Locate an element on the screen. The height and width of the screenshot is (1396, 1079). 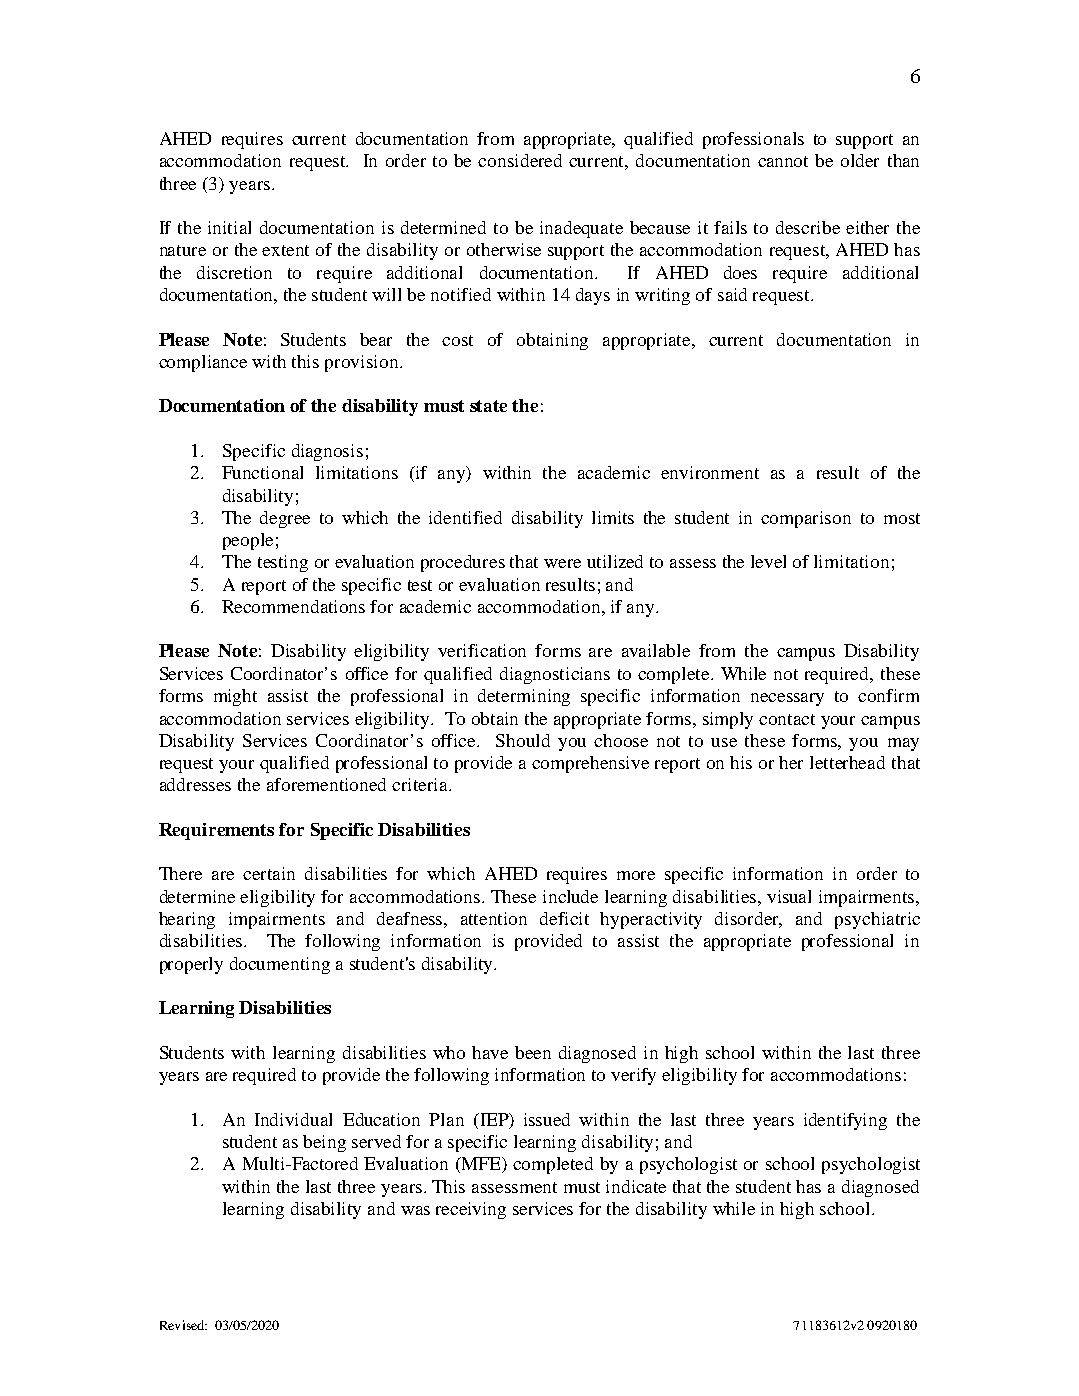
initial is located at coordinates (229, 227).
